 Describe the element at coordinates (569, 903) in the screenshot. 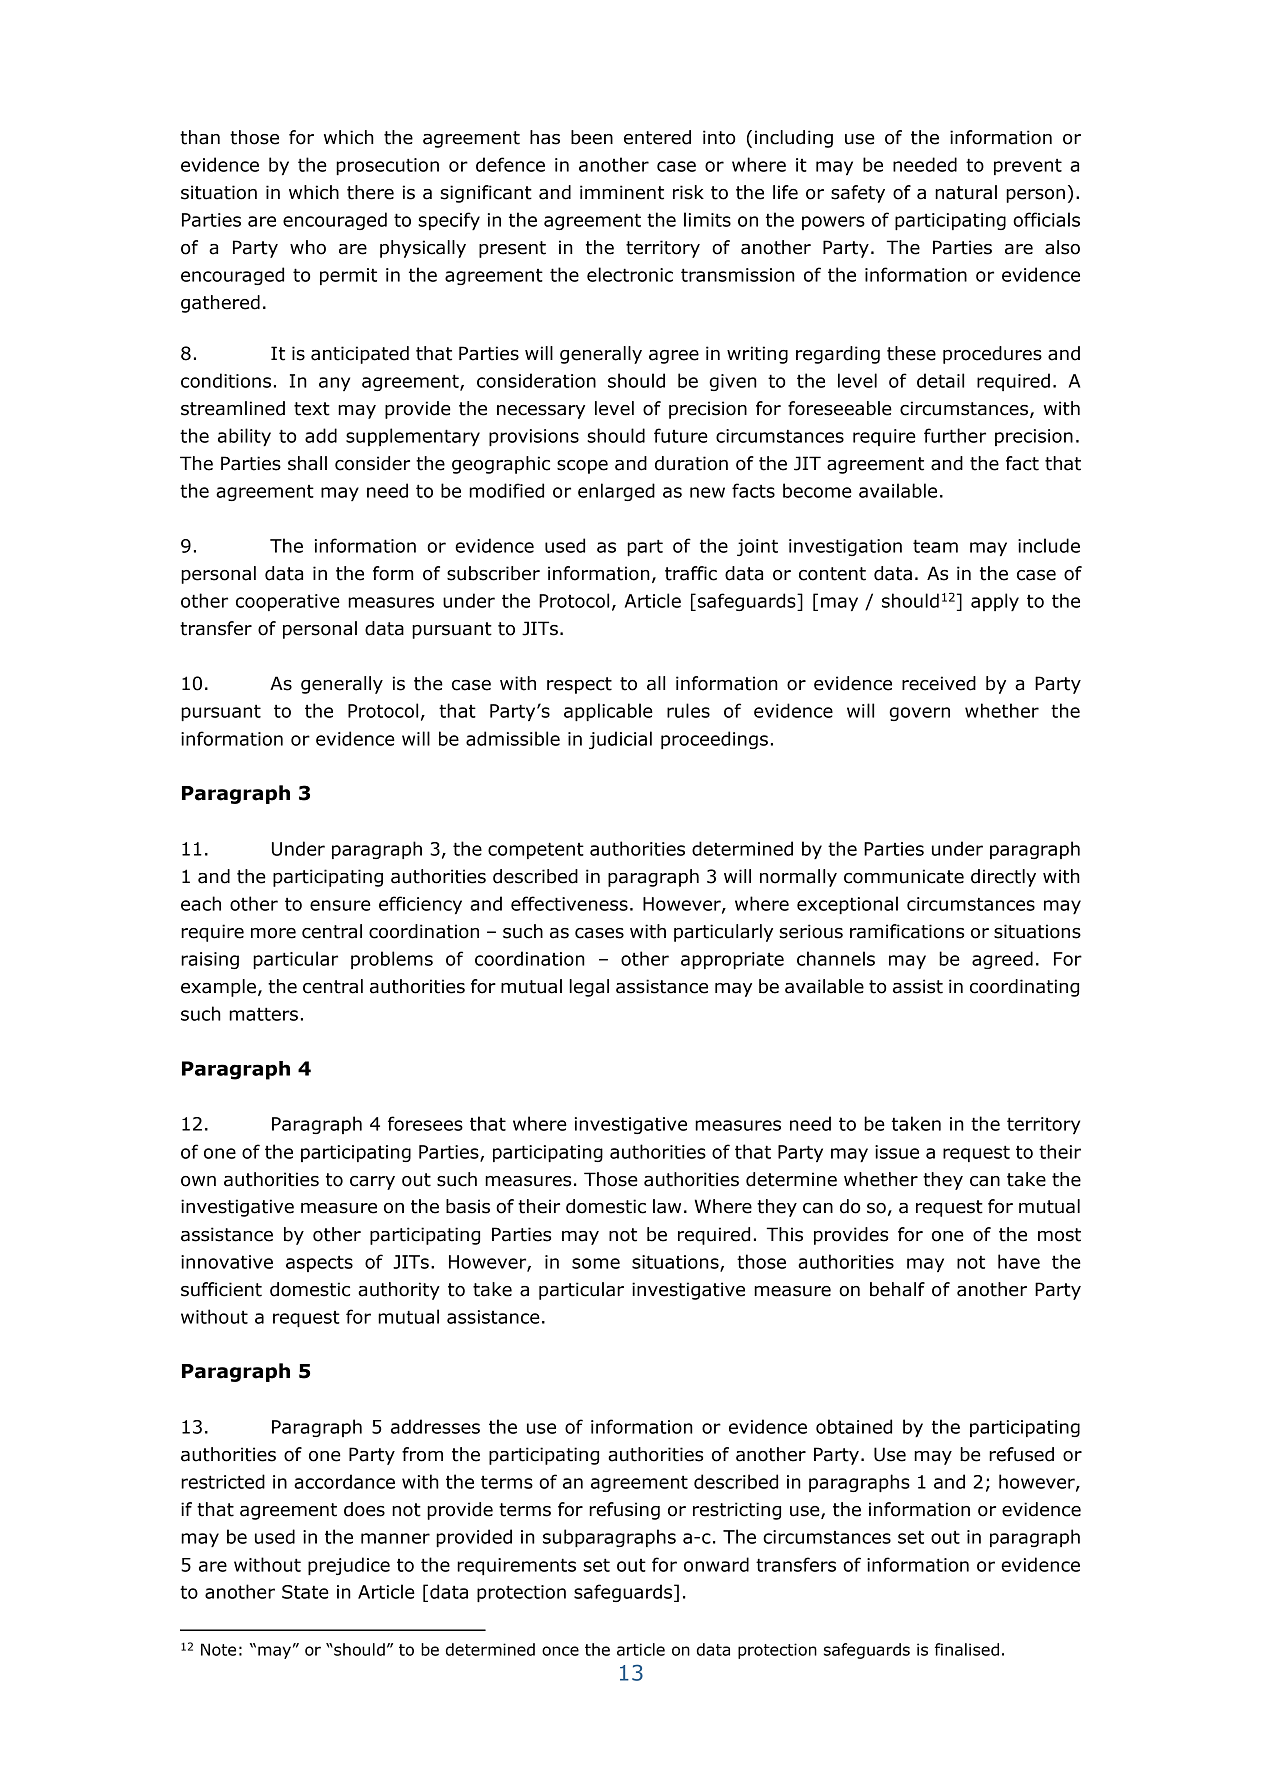

I see `effectiveness` at that location.
